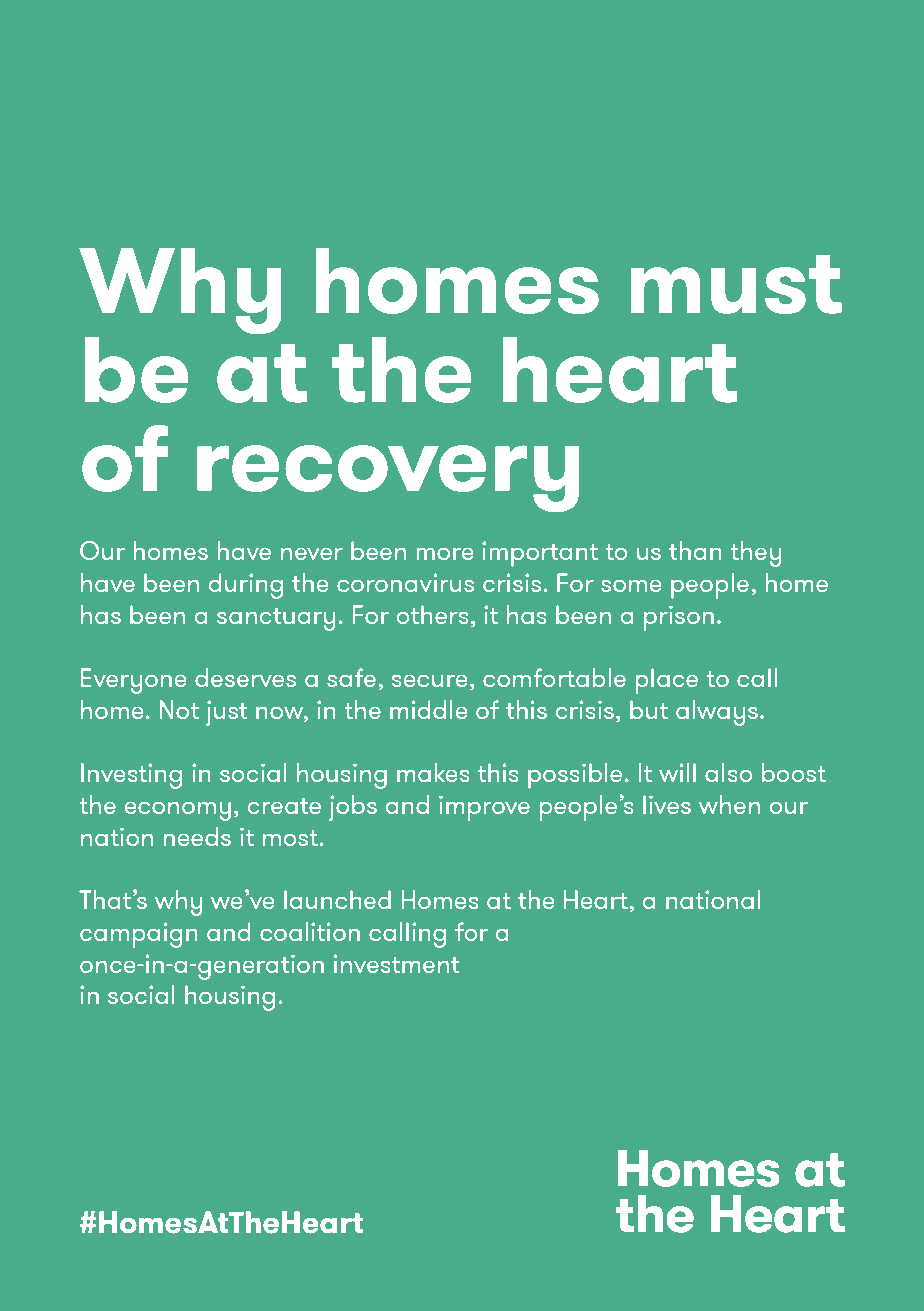 The height and width of the image is (1311, 924). I want to click on others, so click(433, 614).
